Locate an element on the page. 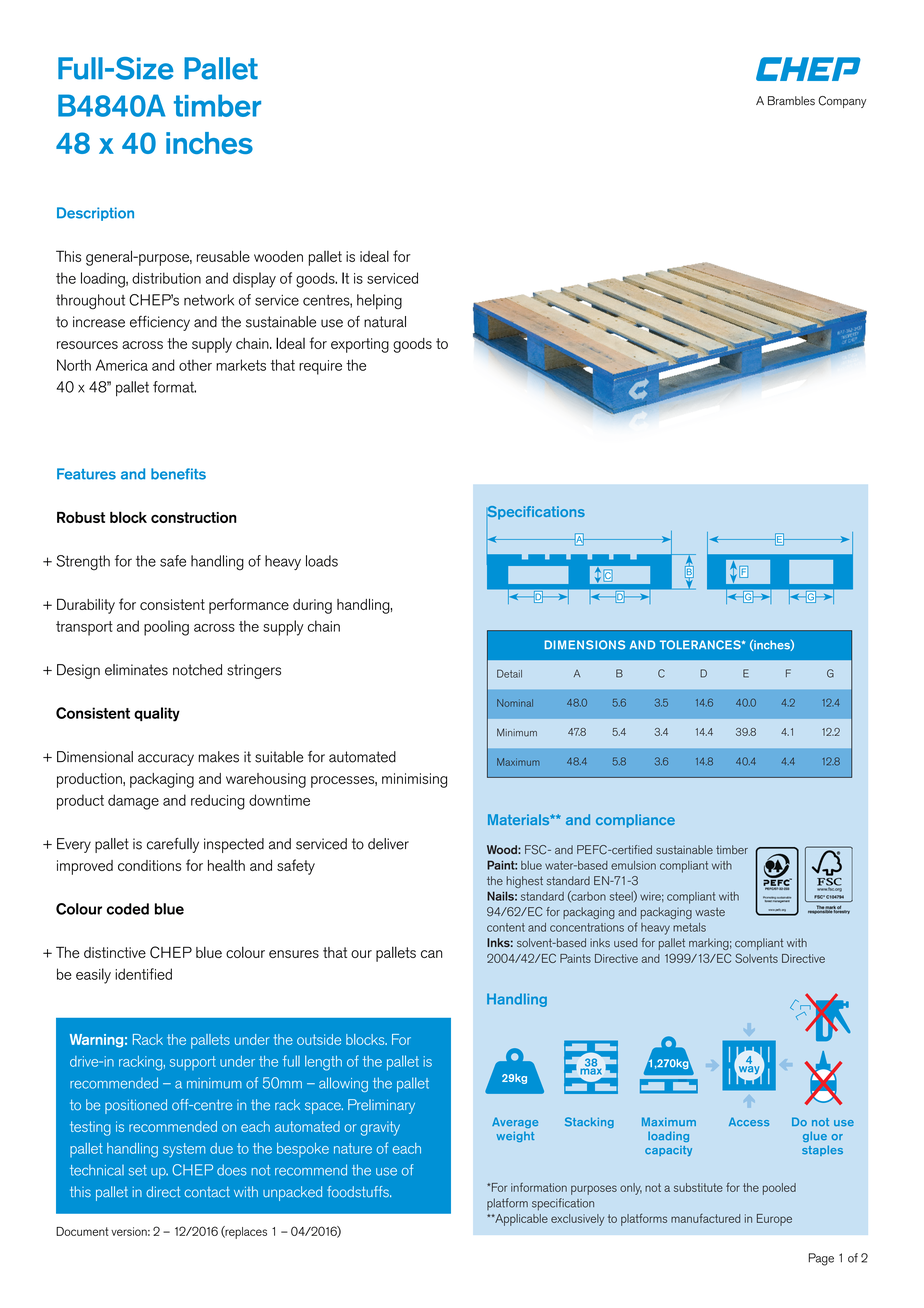  eliminates is located at coordinates (136, 670).
